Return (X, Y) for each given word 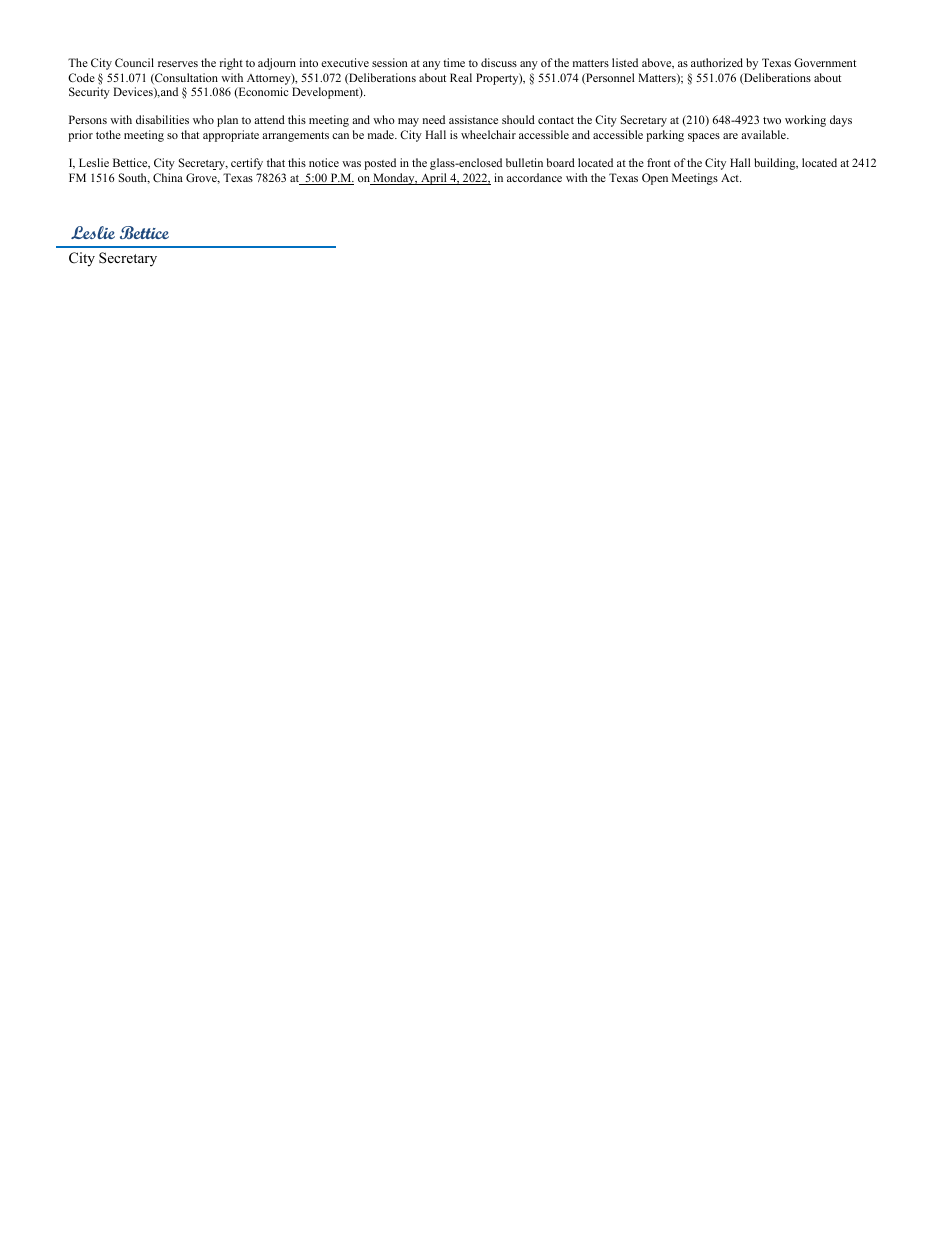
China (168, 177)
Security (89, 93)
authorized (717, 62)
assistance (473, 119)
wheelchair (488, 134)
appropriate (231, 136)
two (772, 120)
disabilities (162, 119)
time (454, 62)
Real (461, 77)
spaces (704, 137)
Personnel (609, 79)
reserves (178, 64)
